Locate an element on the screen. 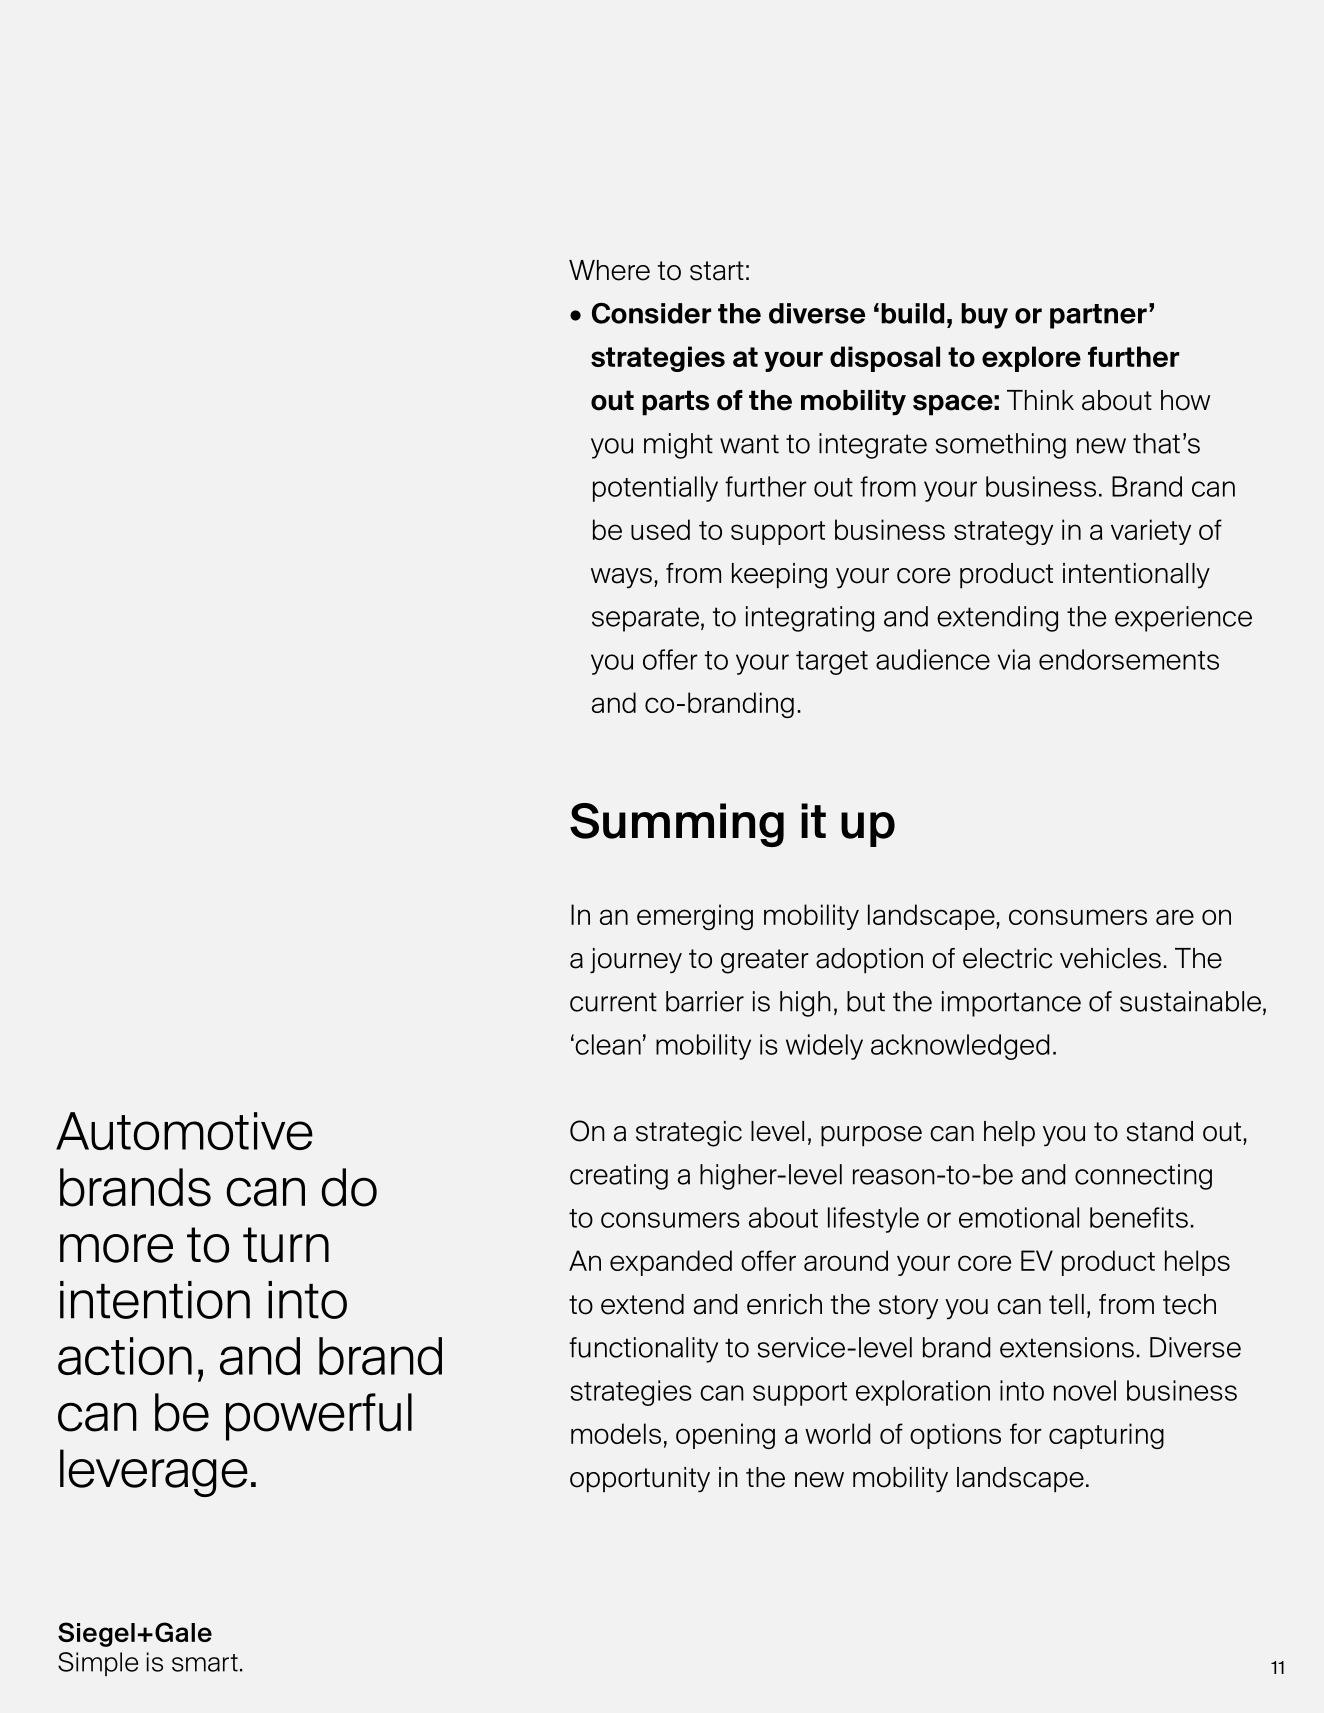 The image size is (1324, 1713). creating is located at coordinates (619, 1177).
